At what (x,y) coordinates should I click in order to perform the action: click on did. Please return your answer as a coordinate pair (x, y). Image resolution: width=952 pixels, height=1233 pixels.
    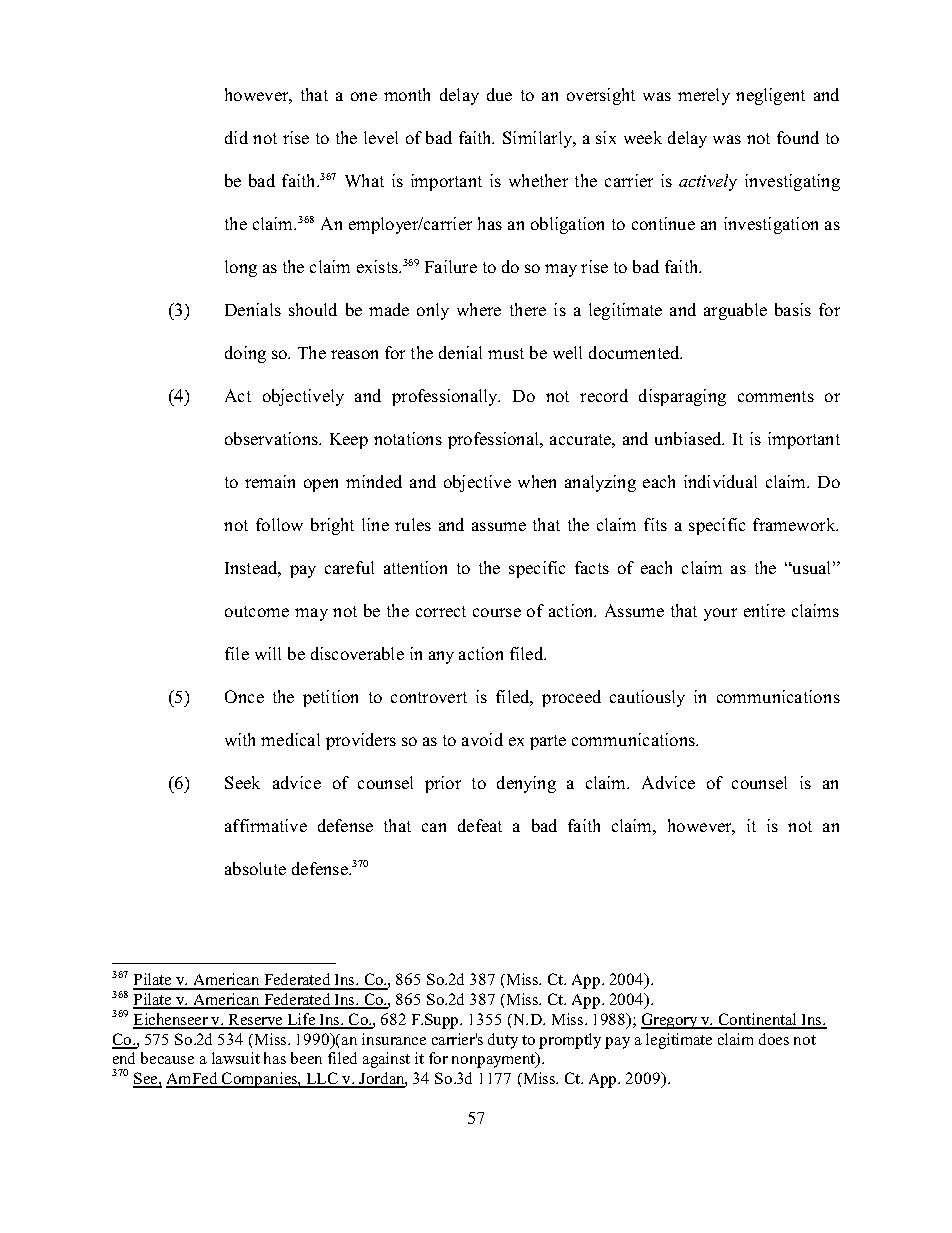
    Looking at the image, I should click on (236, 137).
